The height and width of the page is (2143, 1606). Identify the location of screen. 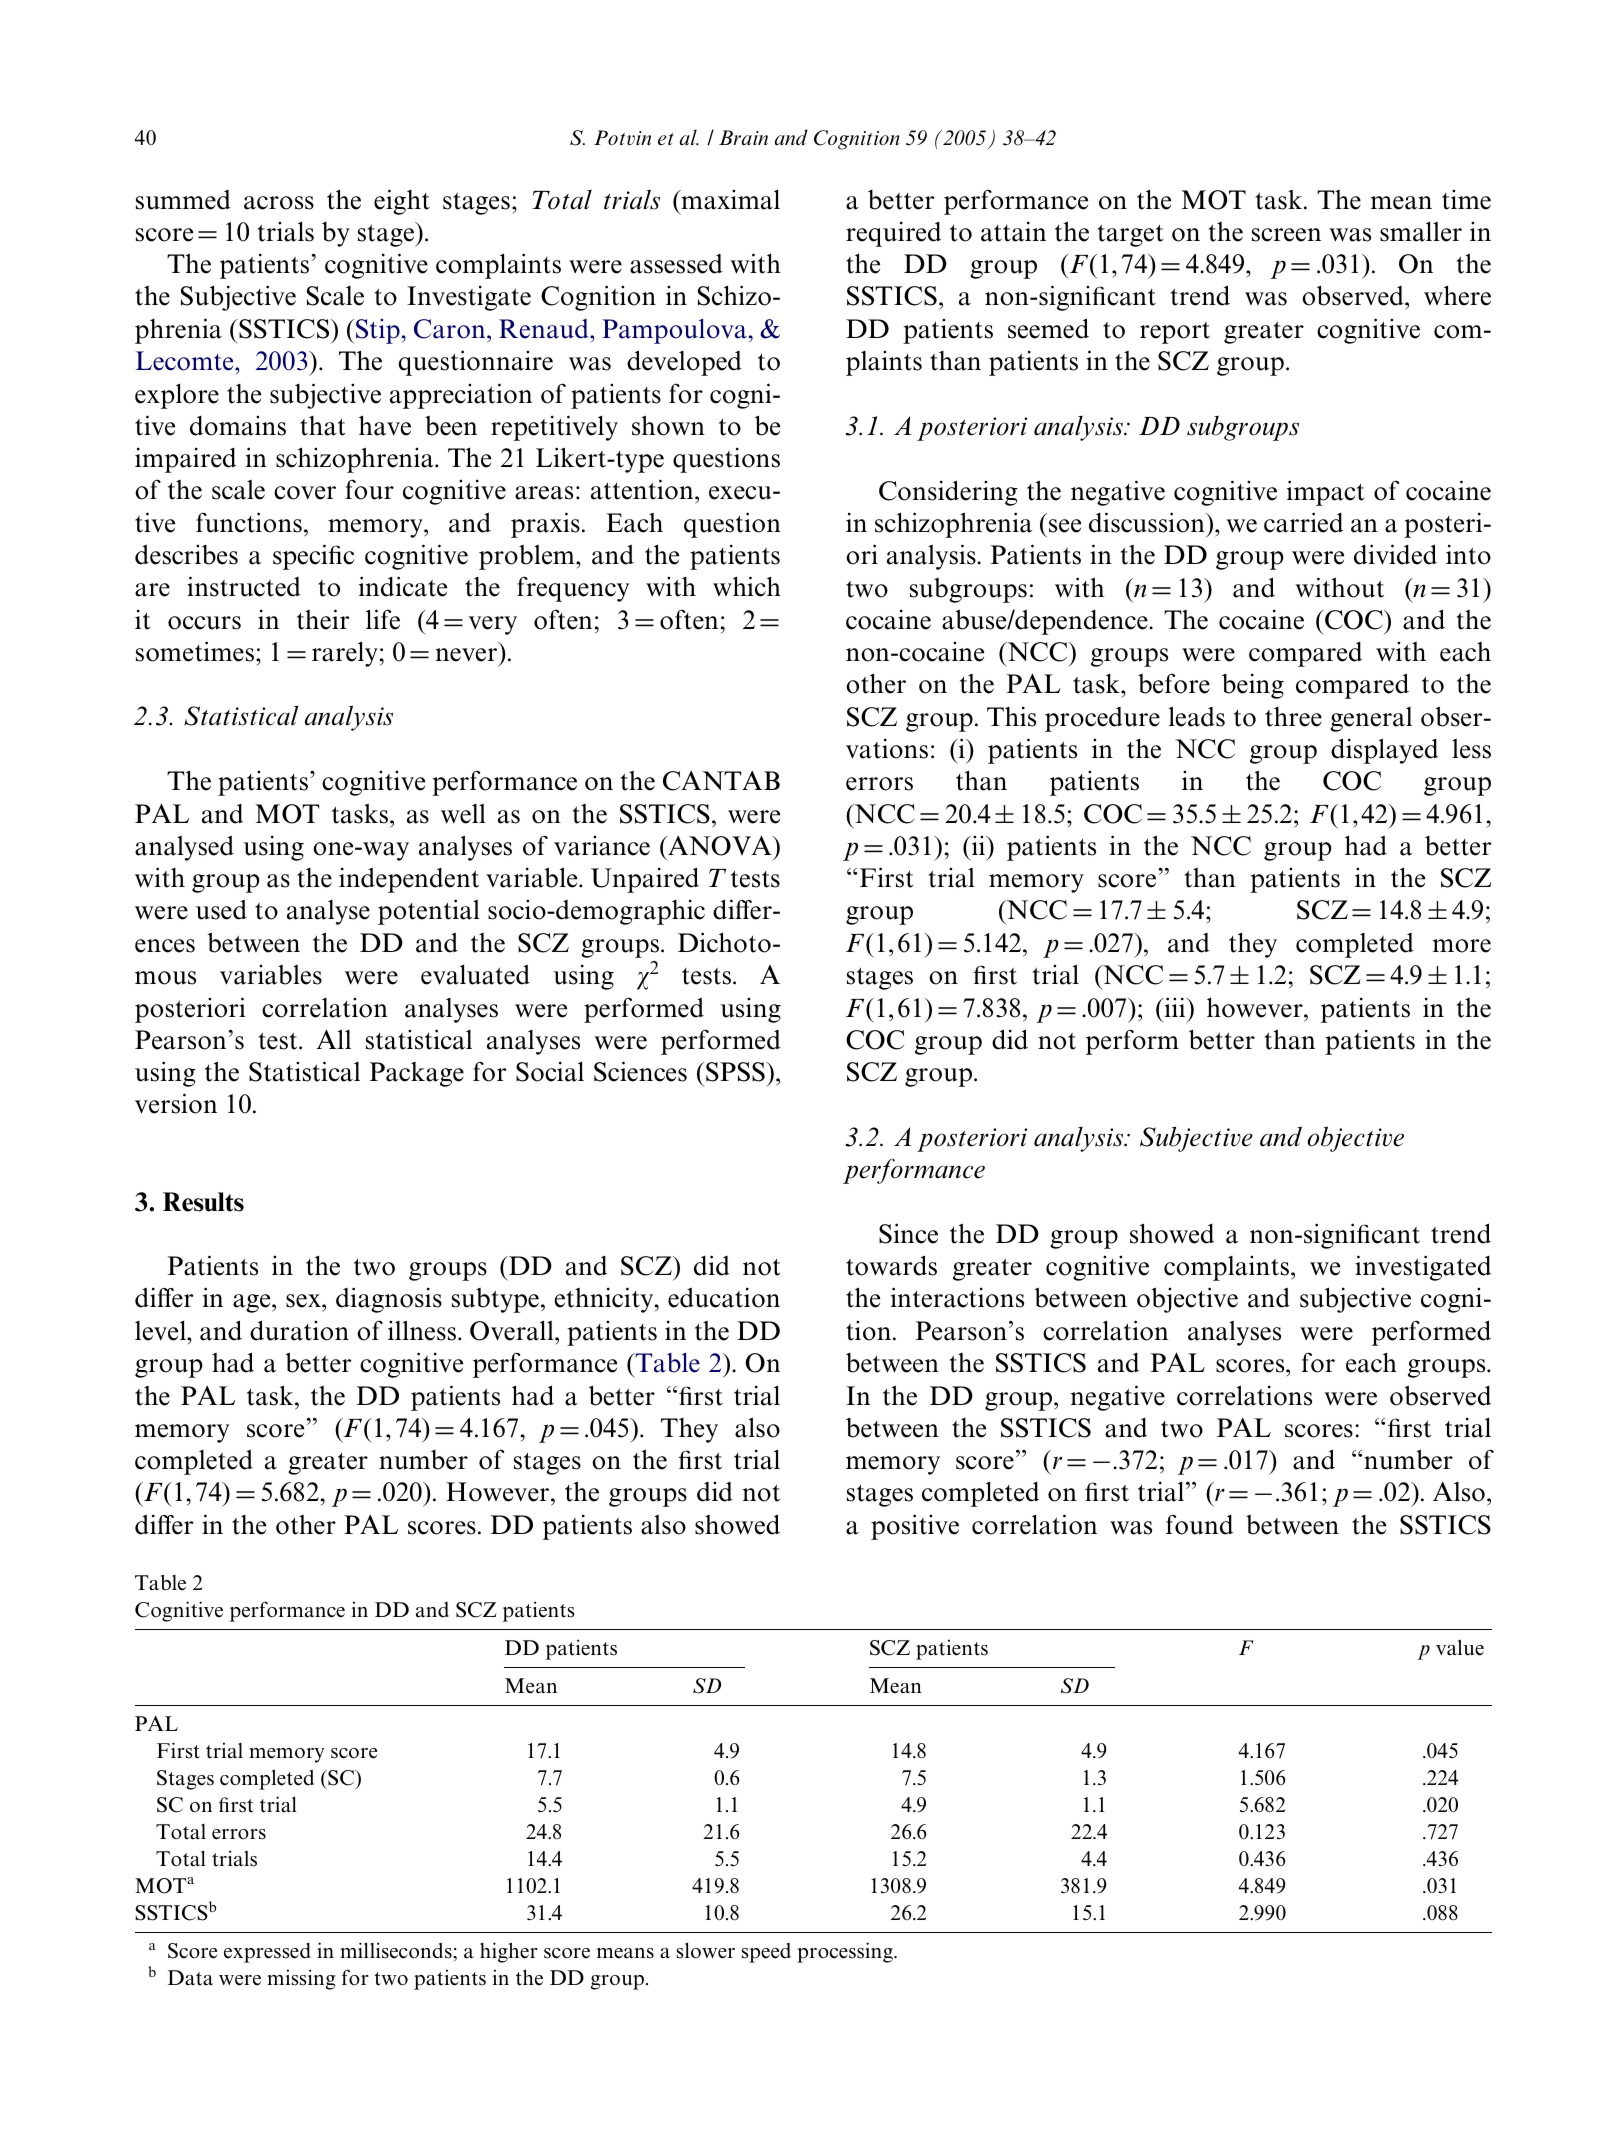
(1286, 235).
